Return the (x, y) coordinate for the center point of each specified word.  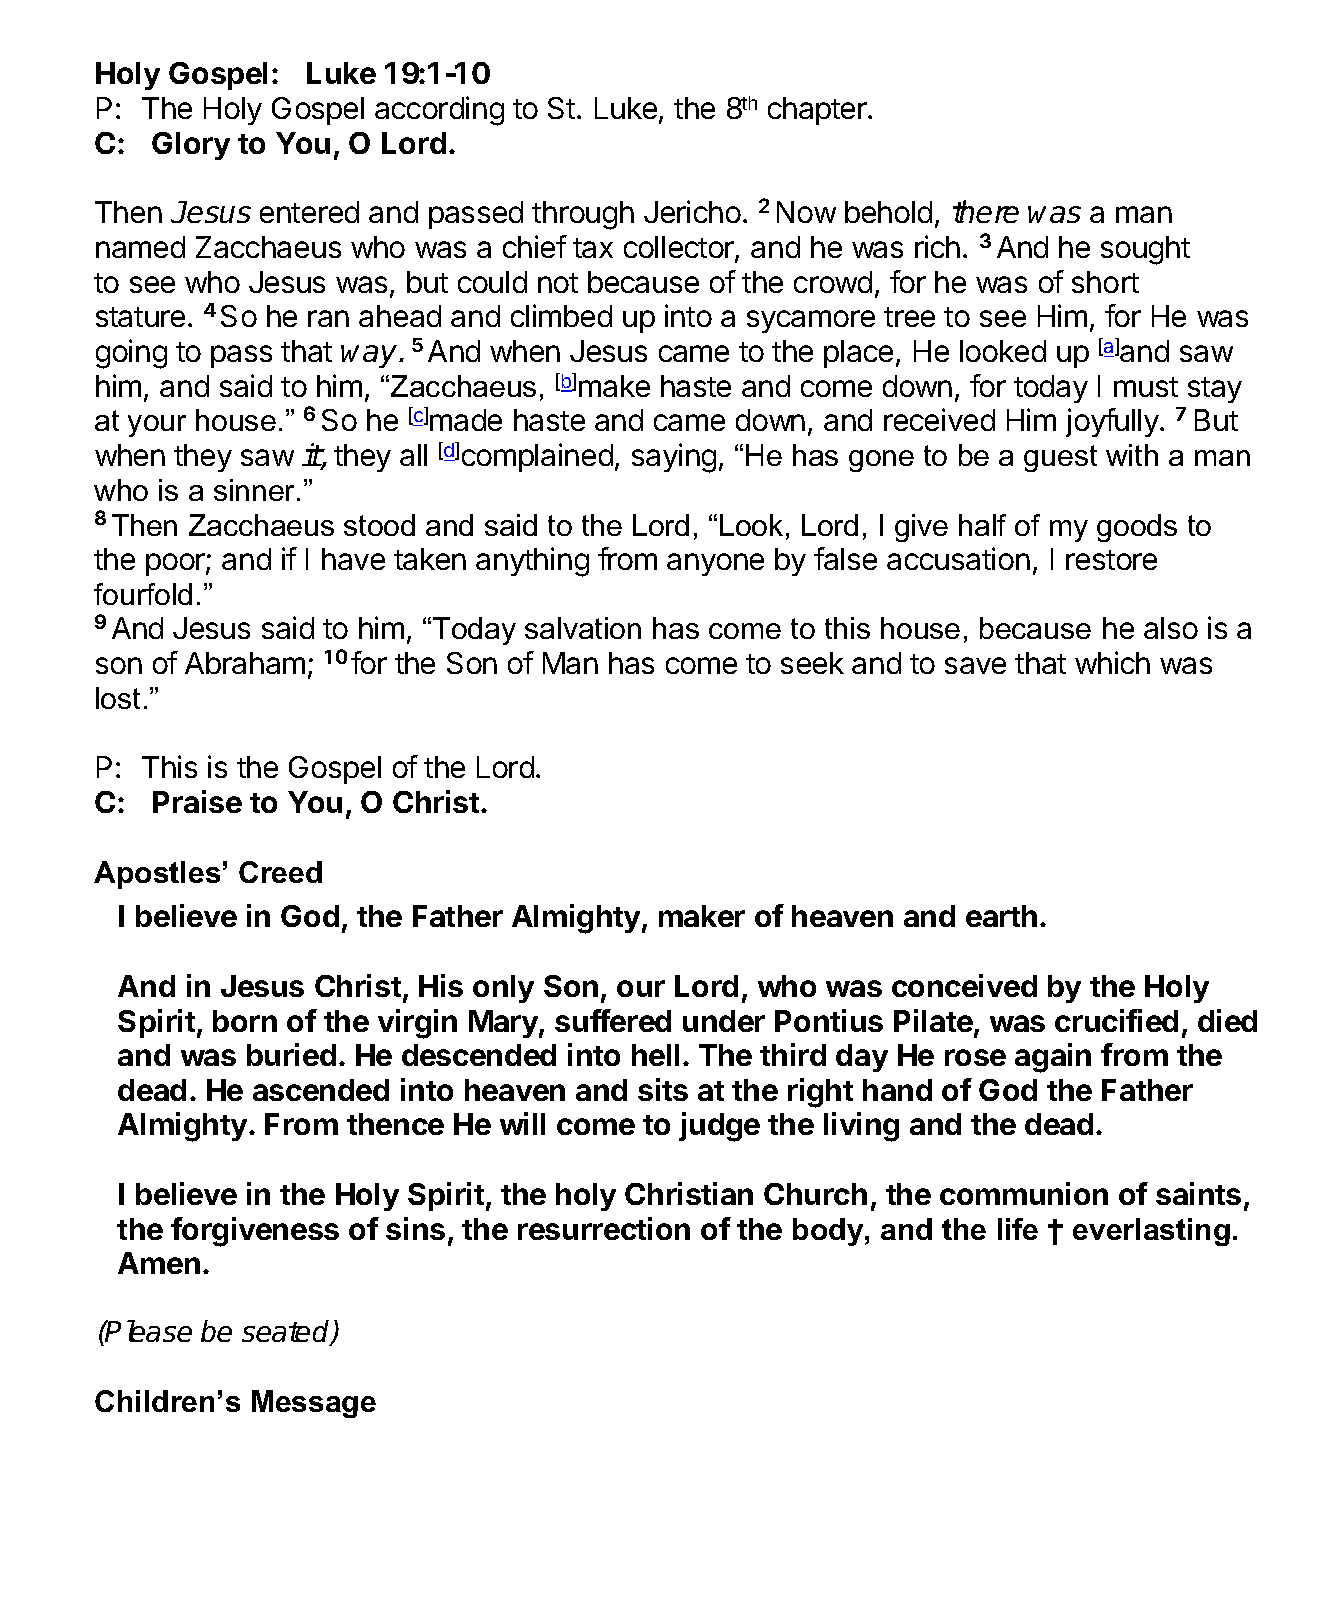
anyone (715, 564)
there (986, 211)
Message (314, 1404)
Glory (191, 146)
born (245, 1021)
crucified (1116, 1020)
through (583, 215)
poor (176, 564)
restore (1111, 560)
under (724, 1021)
